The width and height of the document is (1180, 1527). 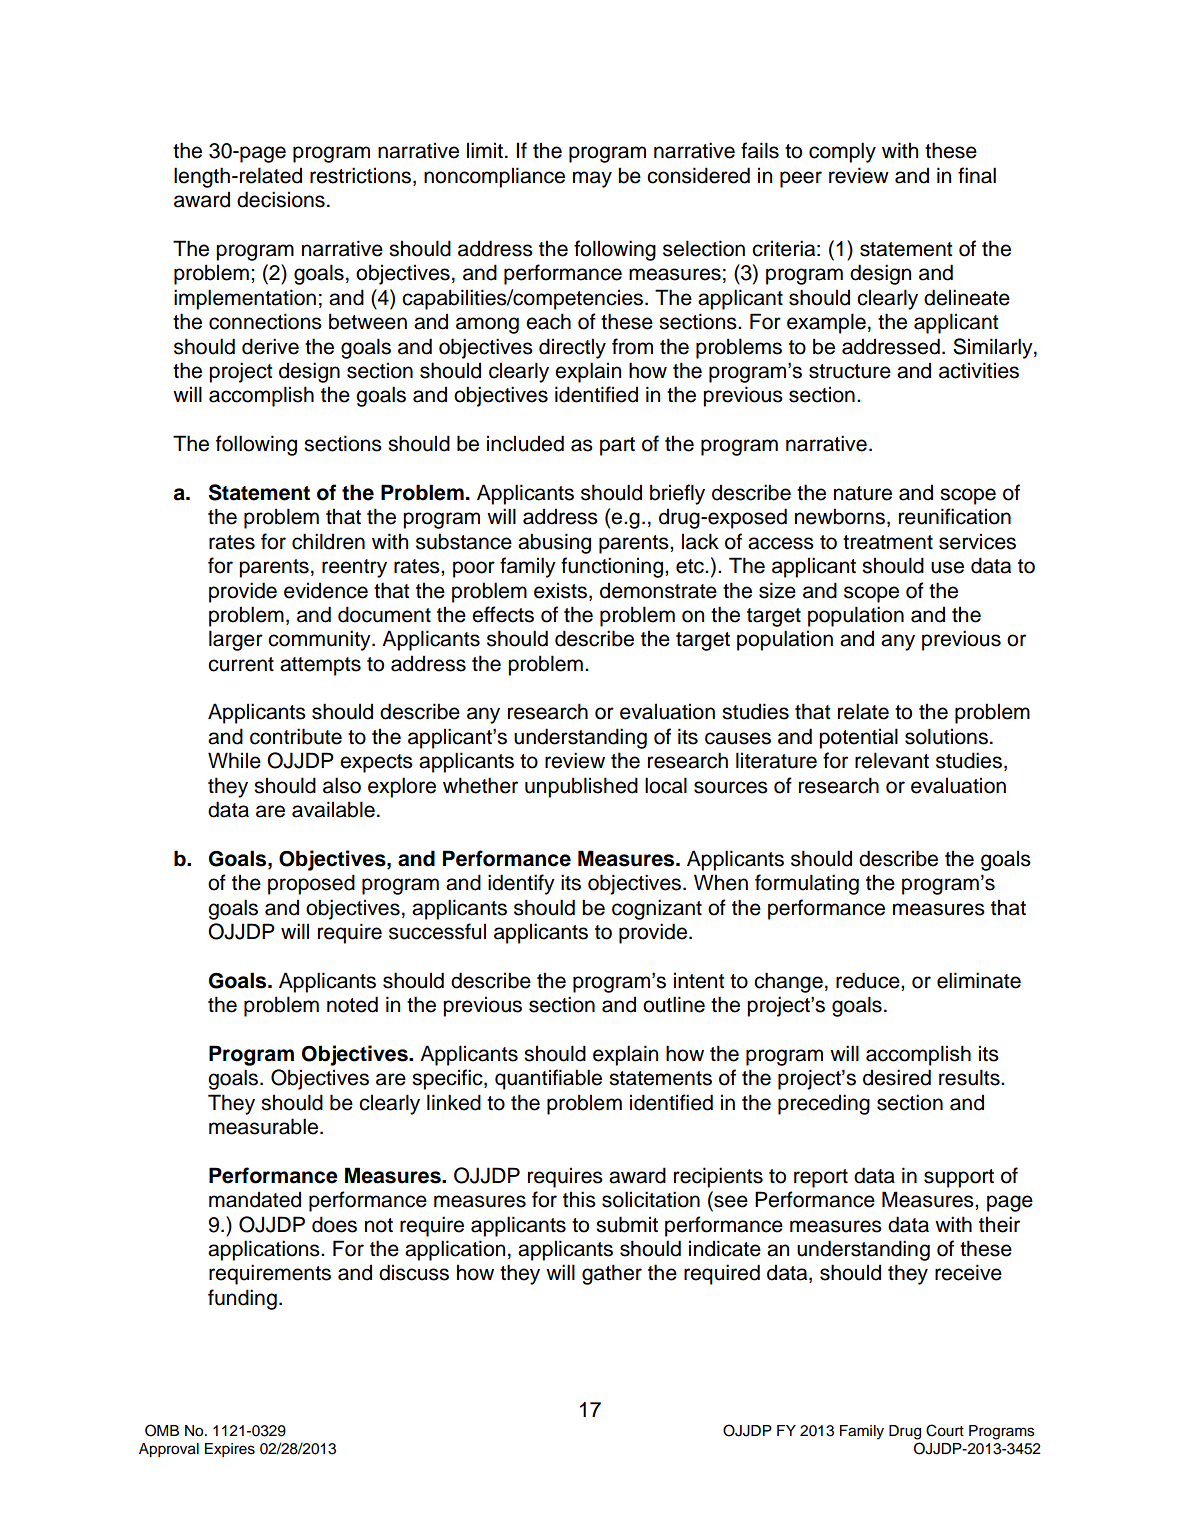 What do you see at coordinates (548, 1079) in the document?
I see `quantifiable` at bounding box center [548, 1079].
